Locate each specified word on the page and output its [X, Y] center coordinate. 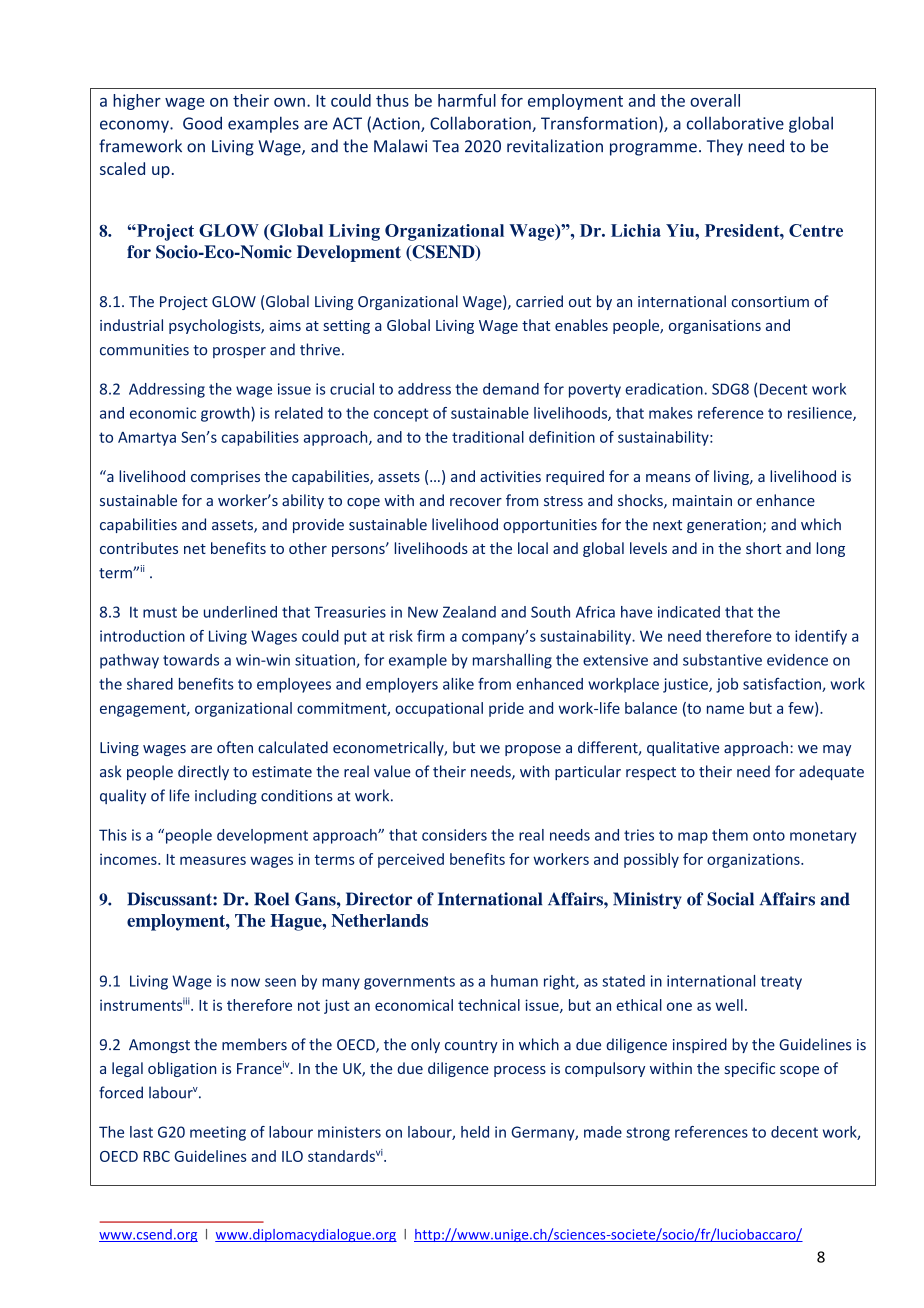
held [475, 1132]
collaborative [735, 123]
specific [750, 1069]
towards [191, 660]
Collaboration [481, 124]
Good [202, 123]
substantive [722, 660]
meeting [218, 1133]
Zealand [469, 612]
